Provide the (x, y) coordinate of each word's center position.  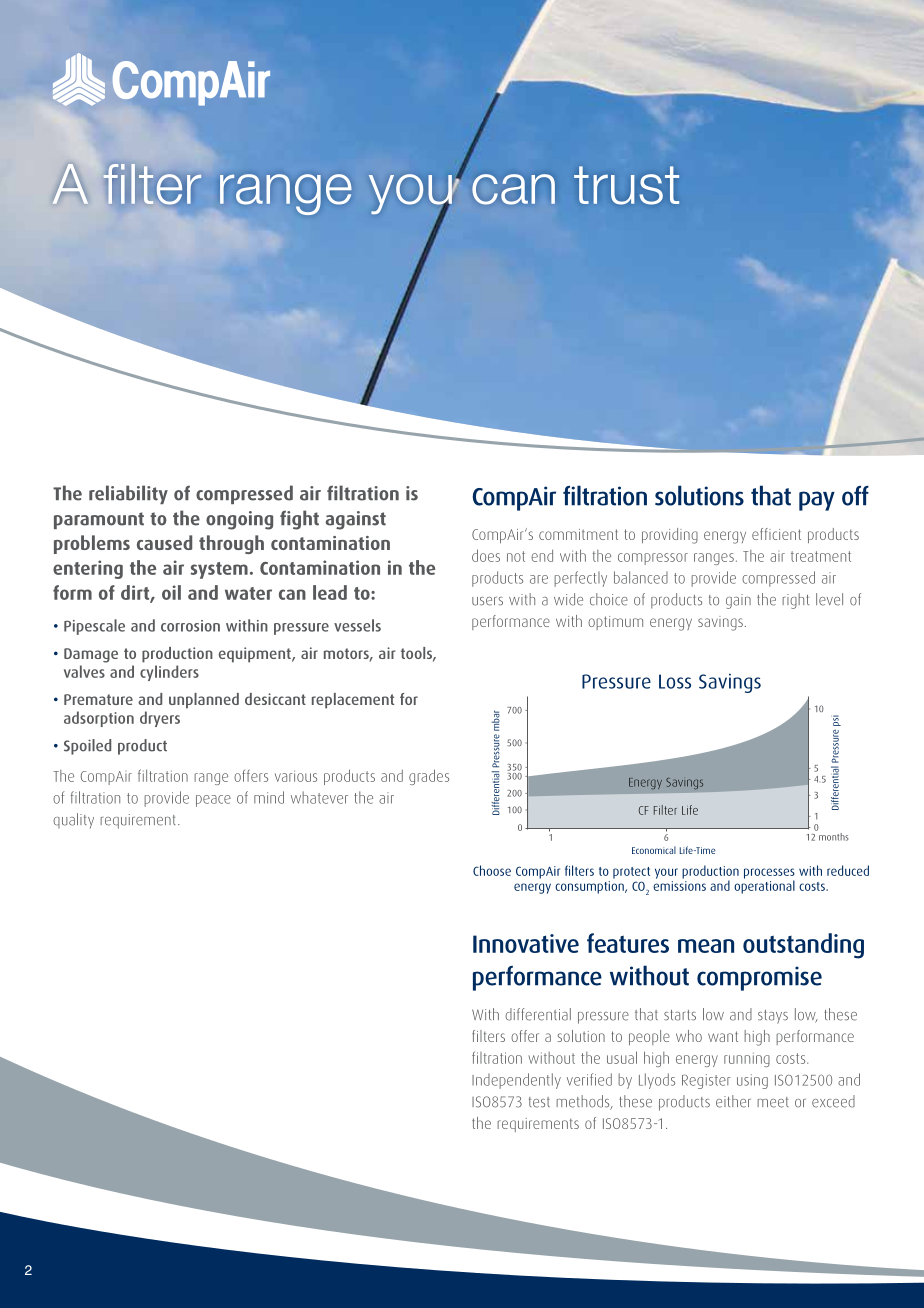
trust (626, 185)
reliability (128, 494)
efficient (776, 534)
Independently (516, 1081)
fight (299, 520)
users (487, 601)
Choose (492, 870)
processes (769, 874)
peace (213, 801)
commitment (578, 534)
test (539, 1102)
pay (817, 501)
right (795, 601)
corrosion (190, 626)
